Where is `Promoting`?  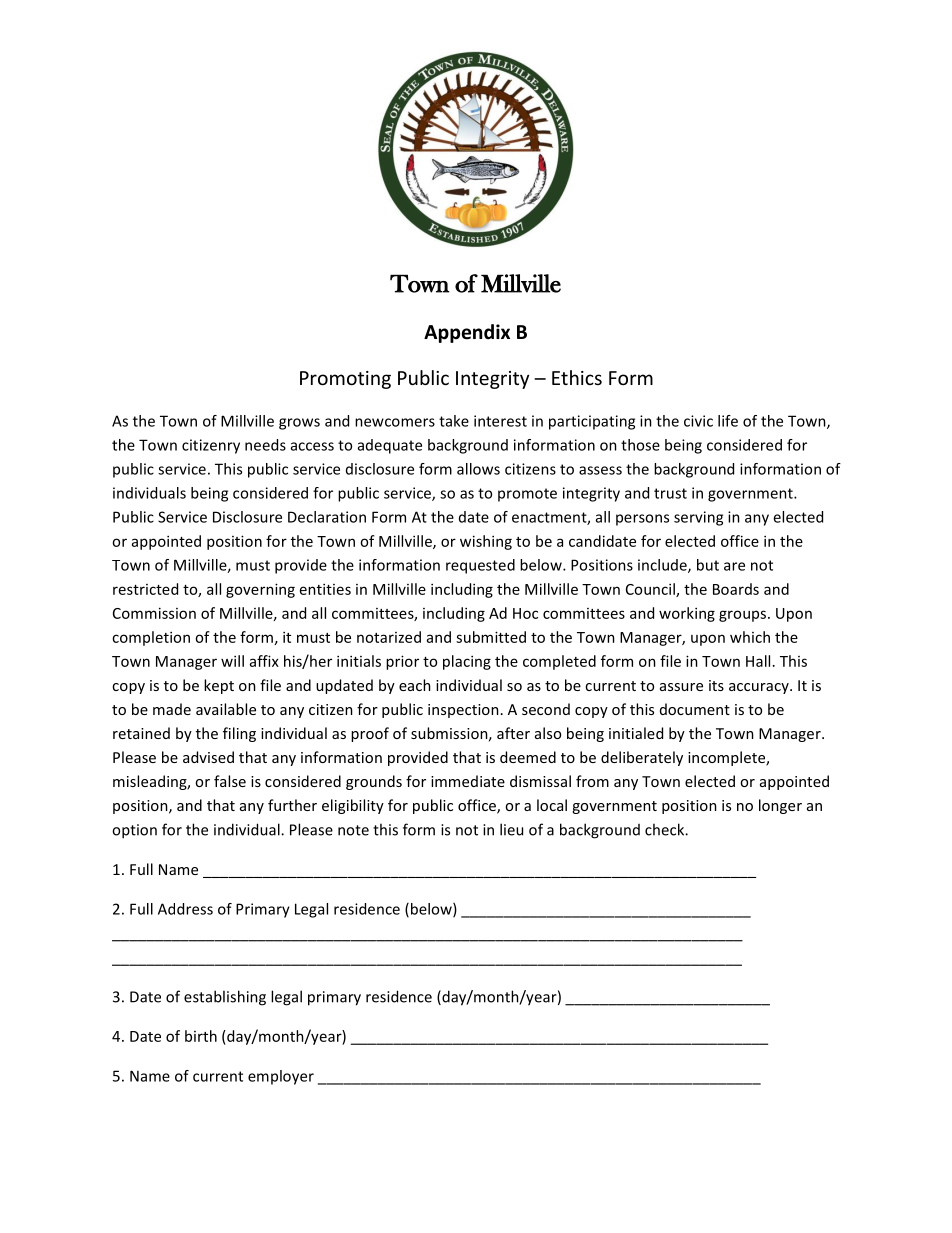
Promoting is located at coordinates (345, 380).
